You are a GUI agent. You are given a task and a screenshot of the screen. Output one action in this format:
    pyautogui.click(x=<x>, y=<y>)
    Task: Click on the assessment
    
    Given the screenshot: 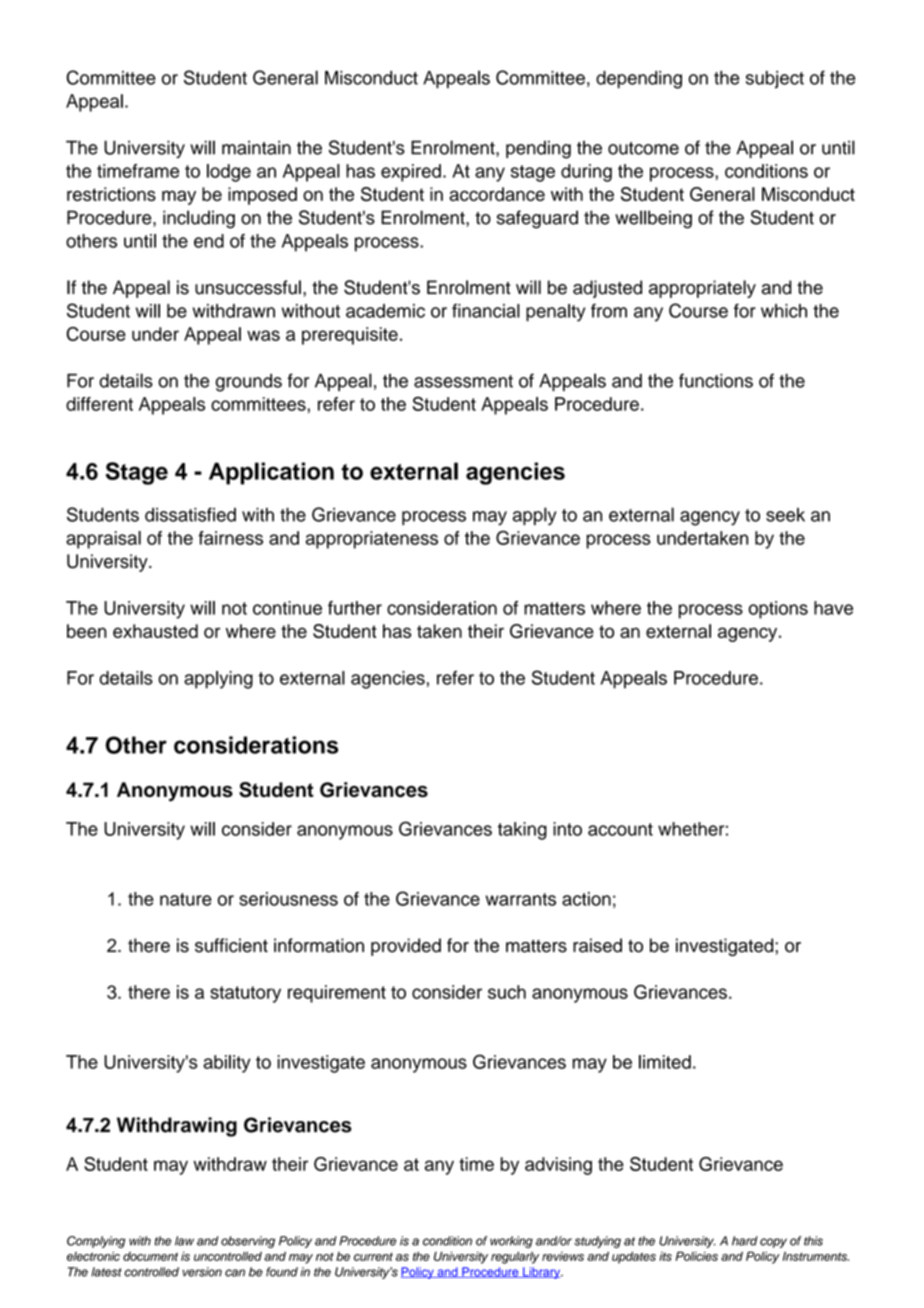 What is the action you would take?
    pyautogui.click(x=463, y=381)
